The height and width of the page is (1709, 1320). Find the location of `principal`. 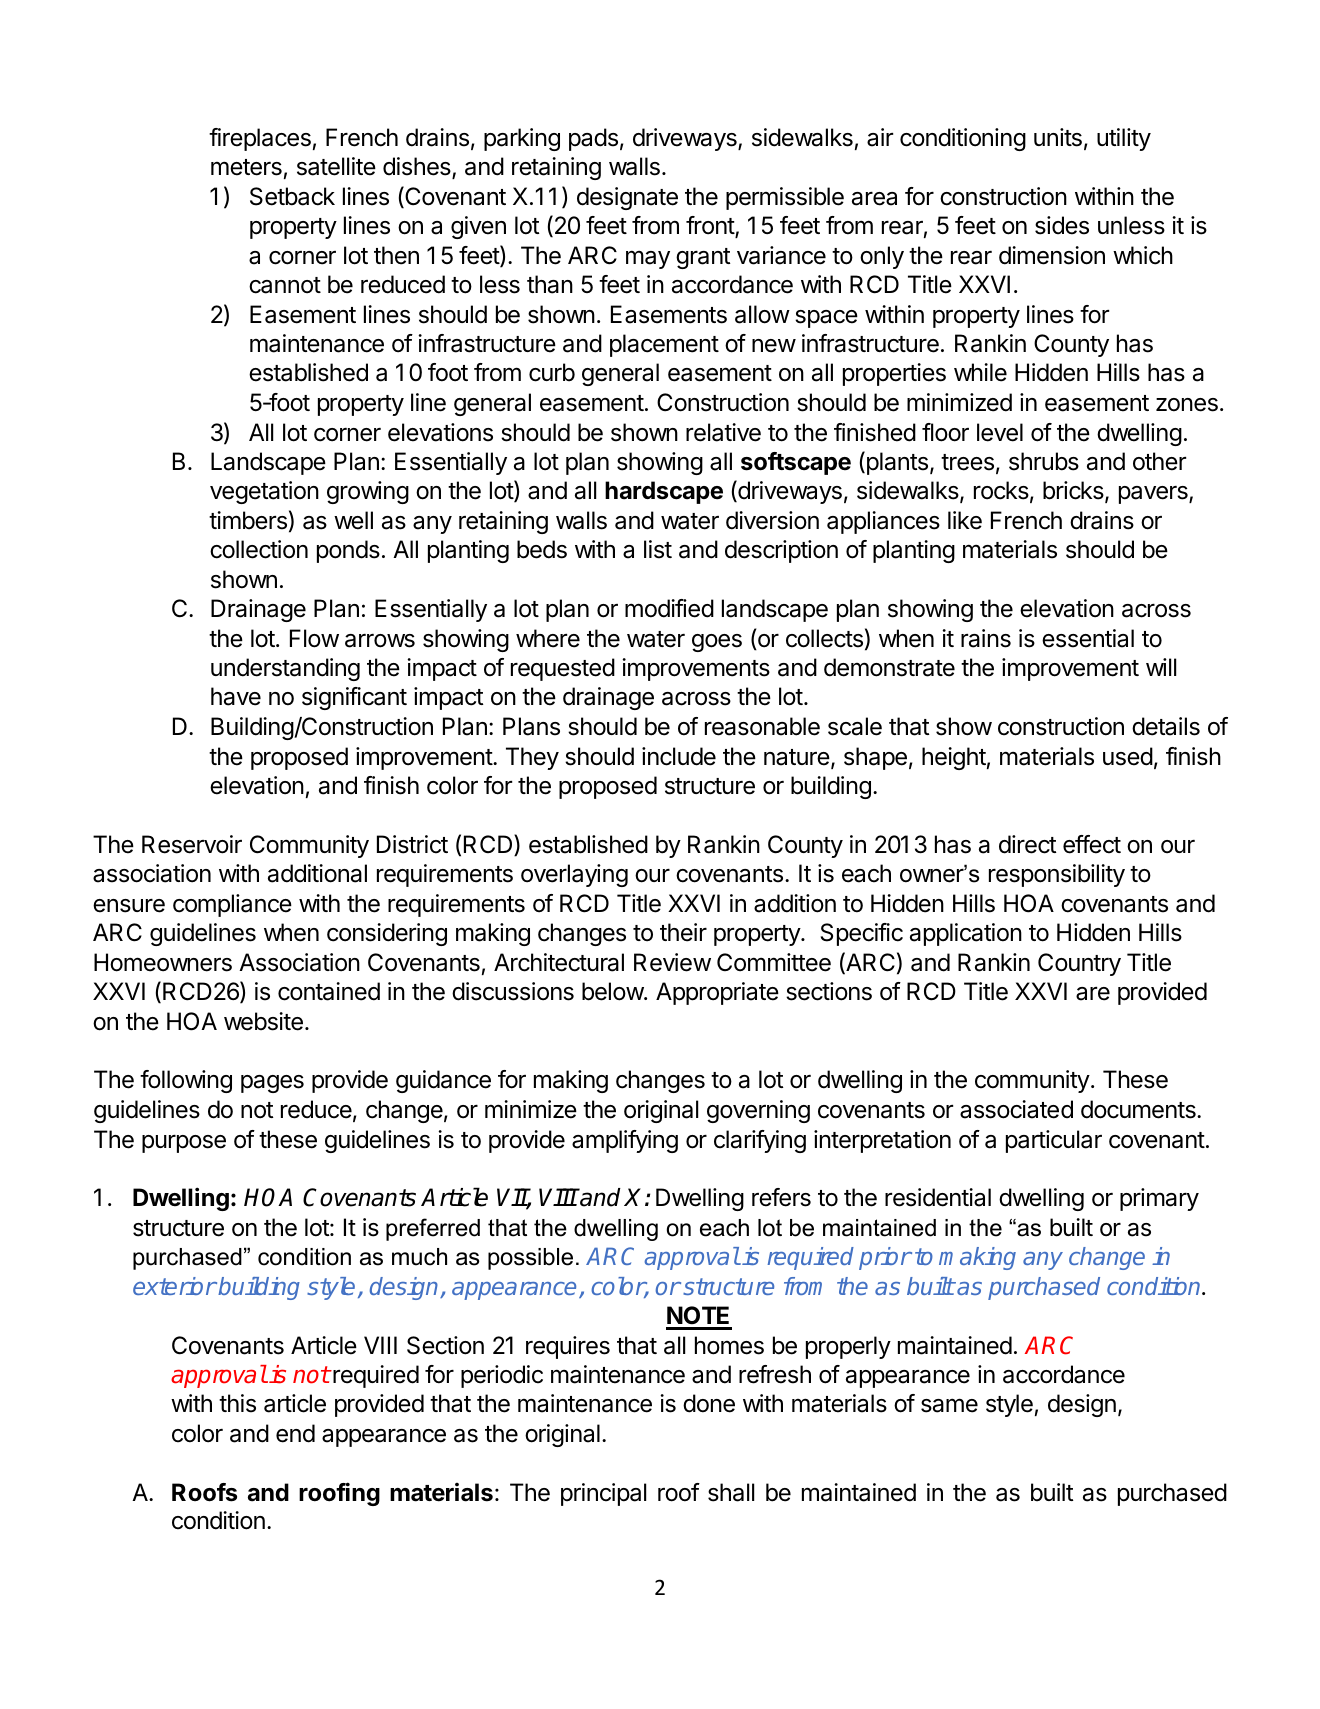

principal is located at coordinates (603, 1494).
